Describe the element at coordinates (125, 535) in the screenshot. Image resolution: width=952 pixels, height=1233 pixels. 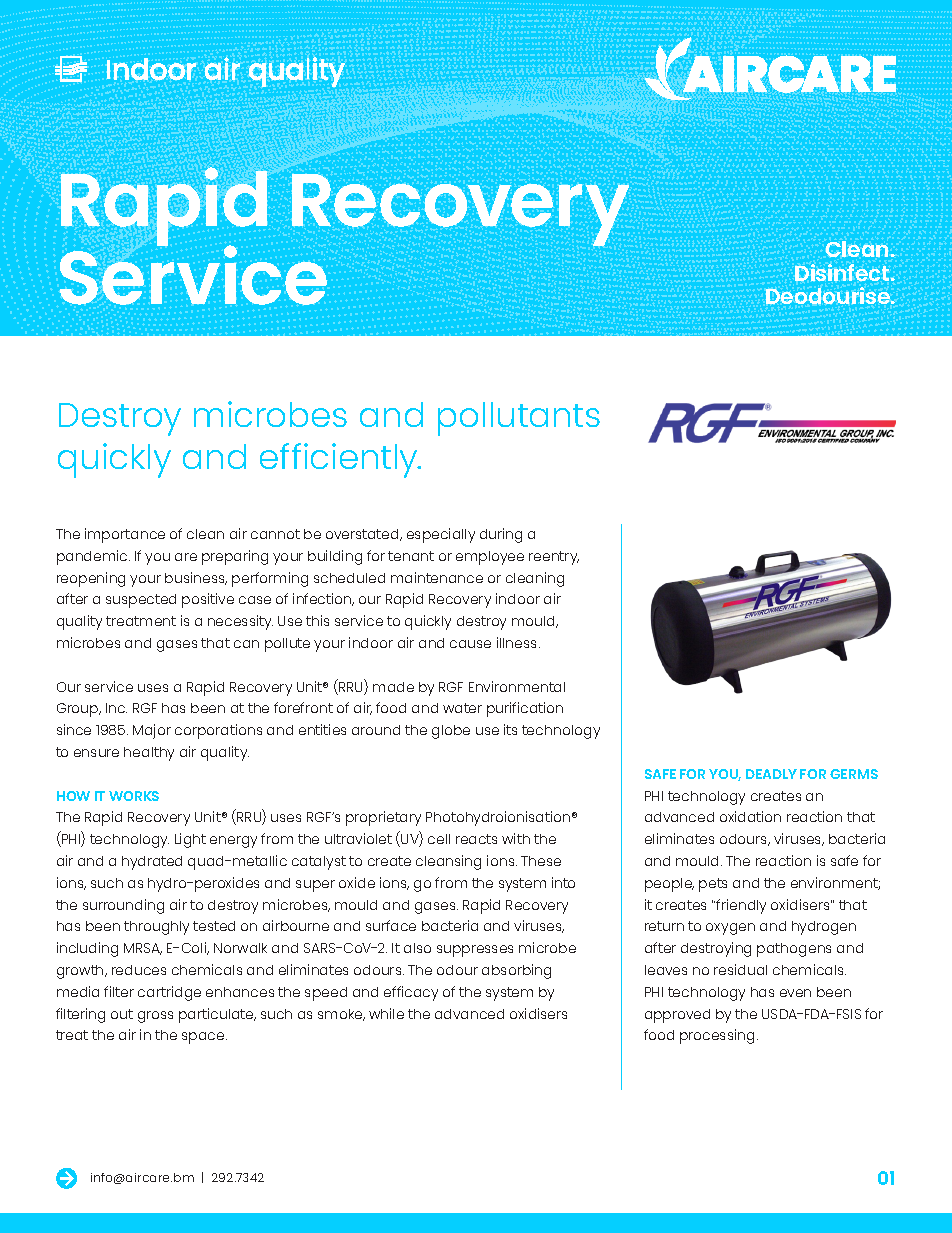
I see `importance` at that location.
